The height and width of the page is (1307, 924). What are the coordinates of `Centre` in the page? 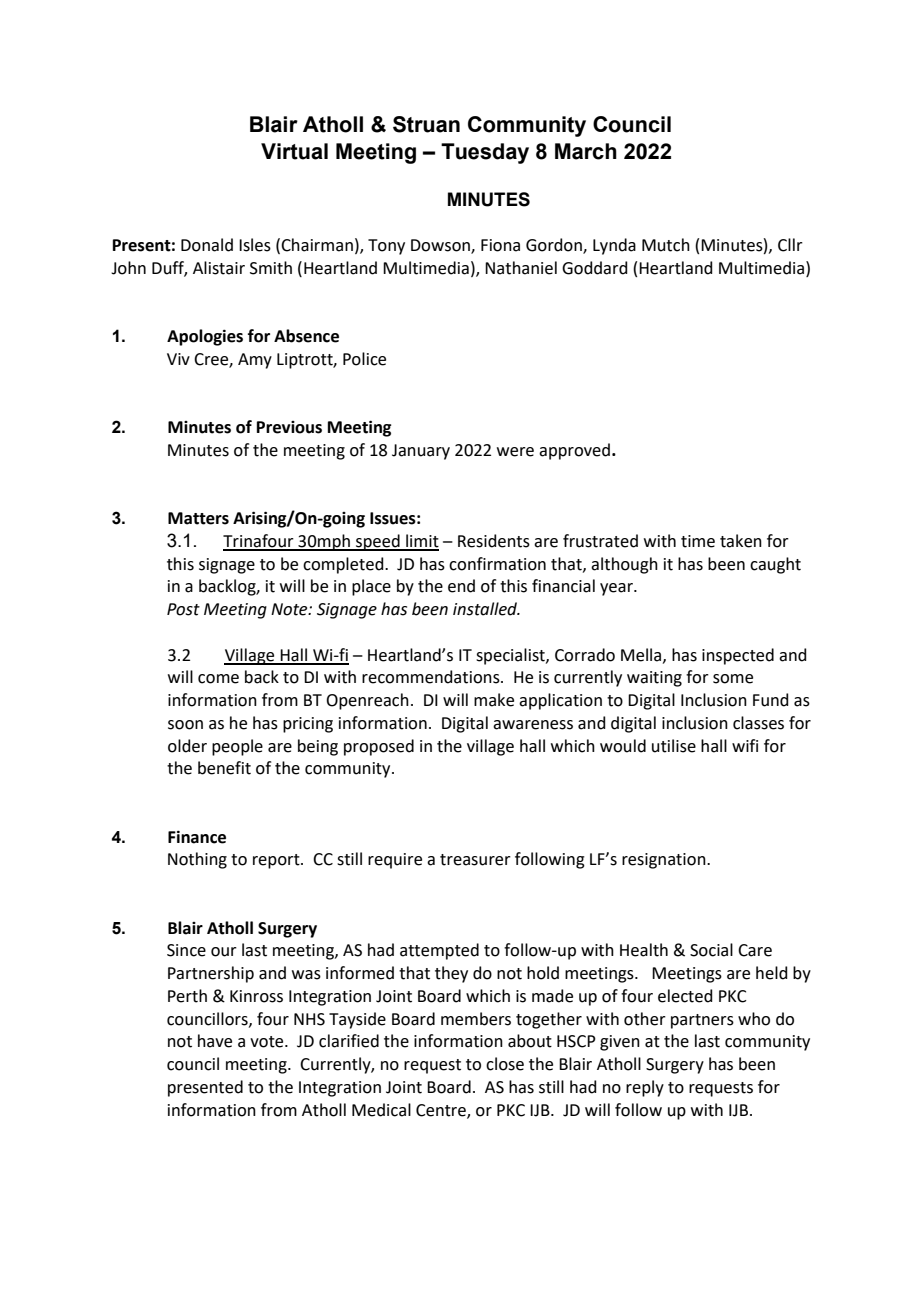 It's located at (442, 1111).
